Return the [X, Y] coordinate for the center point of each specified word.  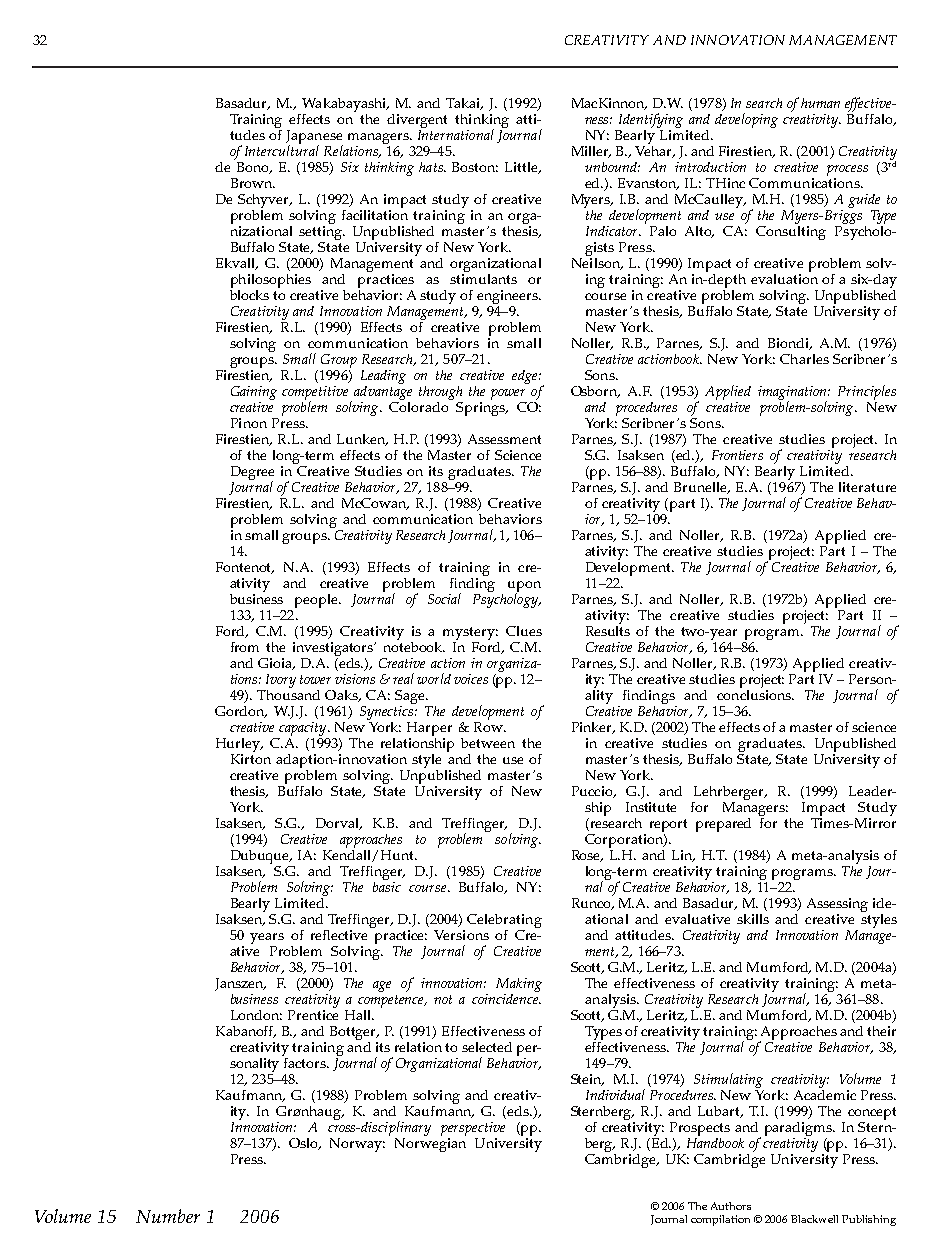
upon [524, 588]
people [317, 601]
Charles [804, 359]
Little [522, 168]
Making [519, 986]
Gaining [254, 394]
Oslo [305, 1144]
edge [526, 377]
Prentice [313, 1015]
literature [867, 487]
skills [753, 919]
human [820, 103]
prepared [723, 825]
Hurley [239, 746]
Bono [254, 168]
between [488, 743]
